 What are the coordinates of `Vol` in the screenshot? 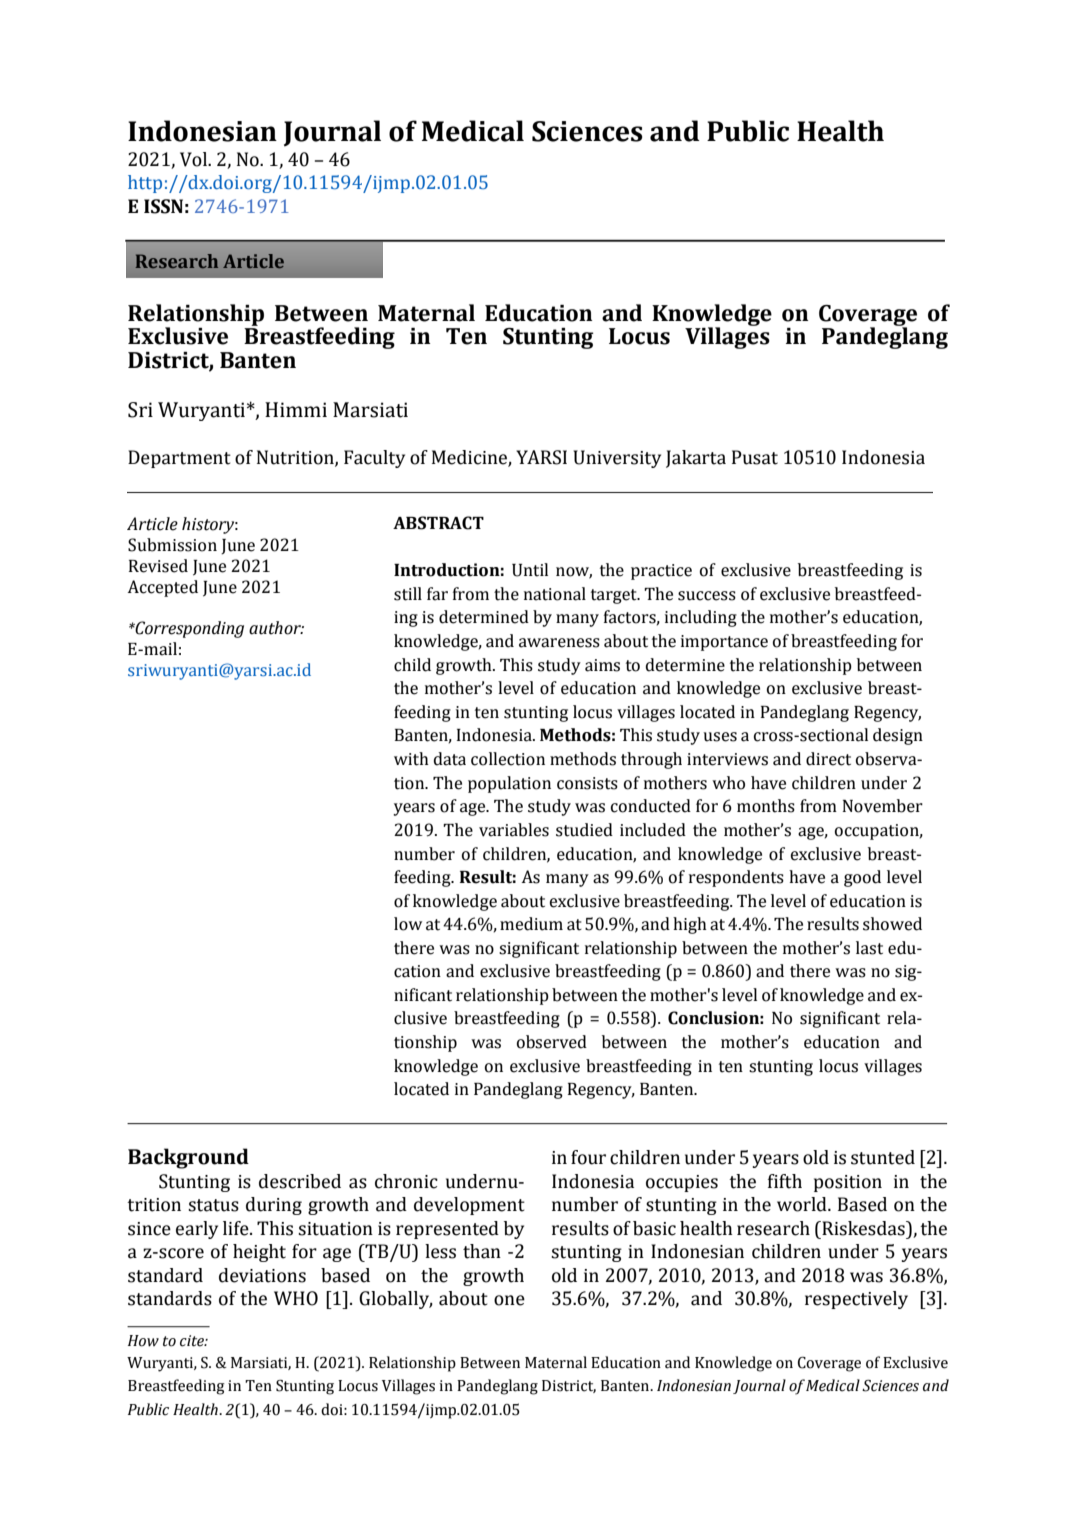 It's located at (194, 159).
